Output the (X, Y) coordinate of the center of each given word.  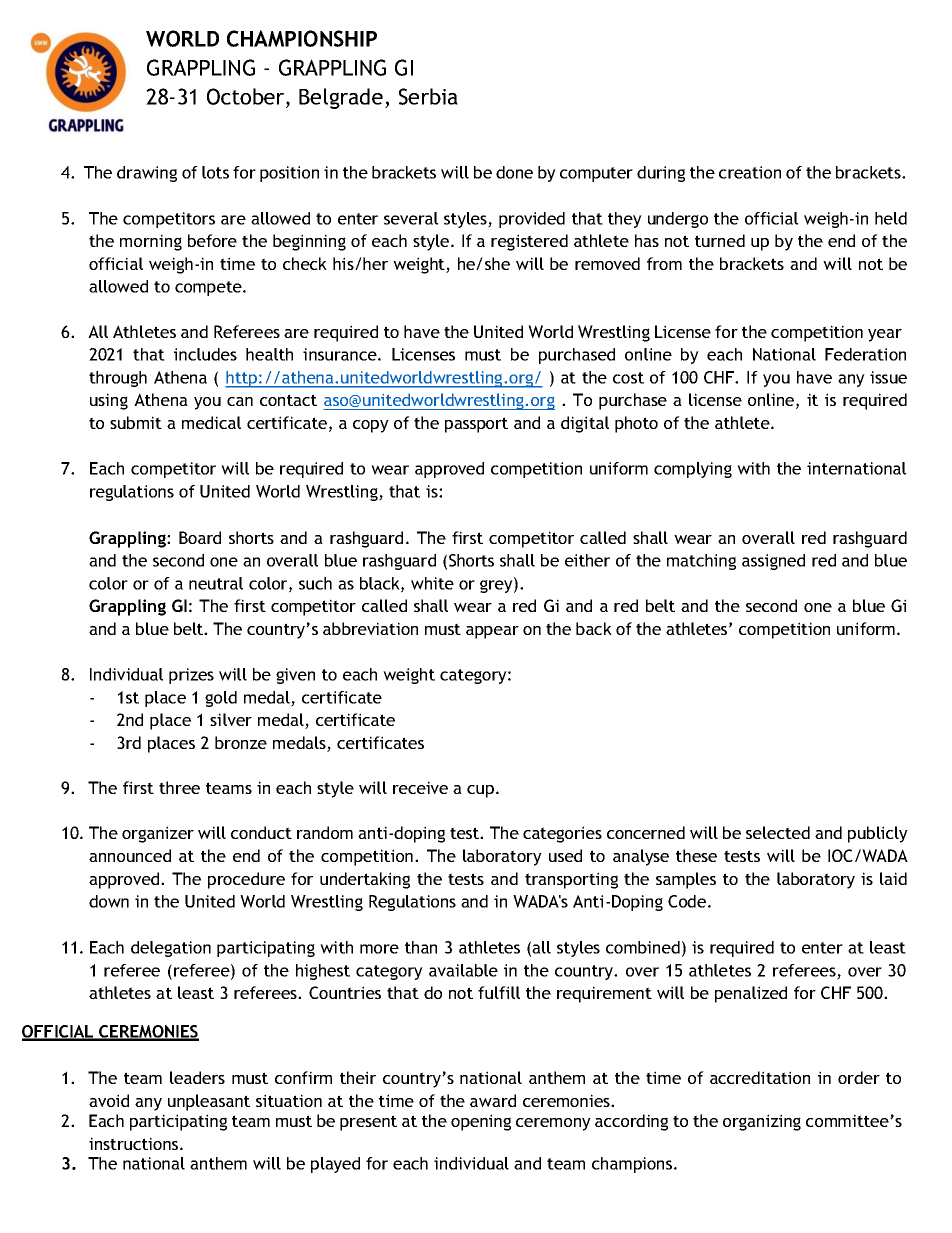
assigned (773, 562)
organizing (762, 1122)
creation (750, 172)
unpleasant (209, 1102)
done (514, 172)
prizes (191, 676)
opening (481, 1122)
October (247, 96)
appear (492, 632)
